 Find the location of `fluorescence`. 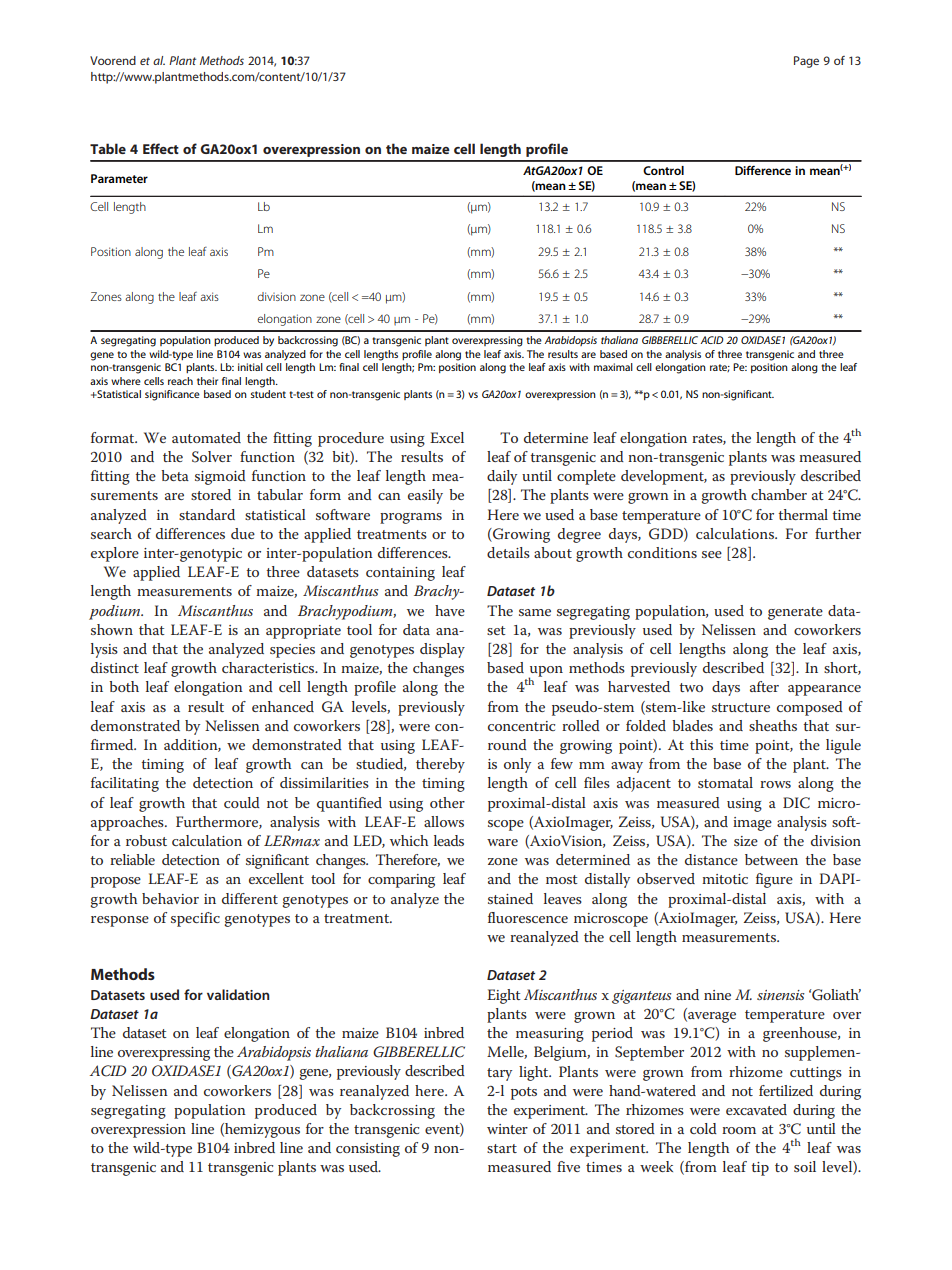

fluorescence is located at coordinates (528, 917).
